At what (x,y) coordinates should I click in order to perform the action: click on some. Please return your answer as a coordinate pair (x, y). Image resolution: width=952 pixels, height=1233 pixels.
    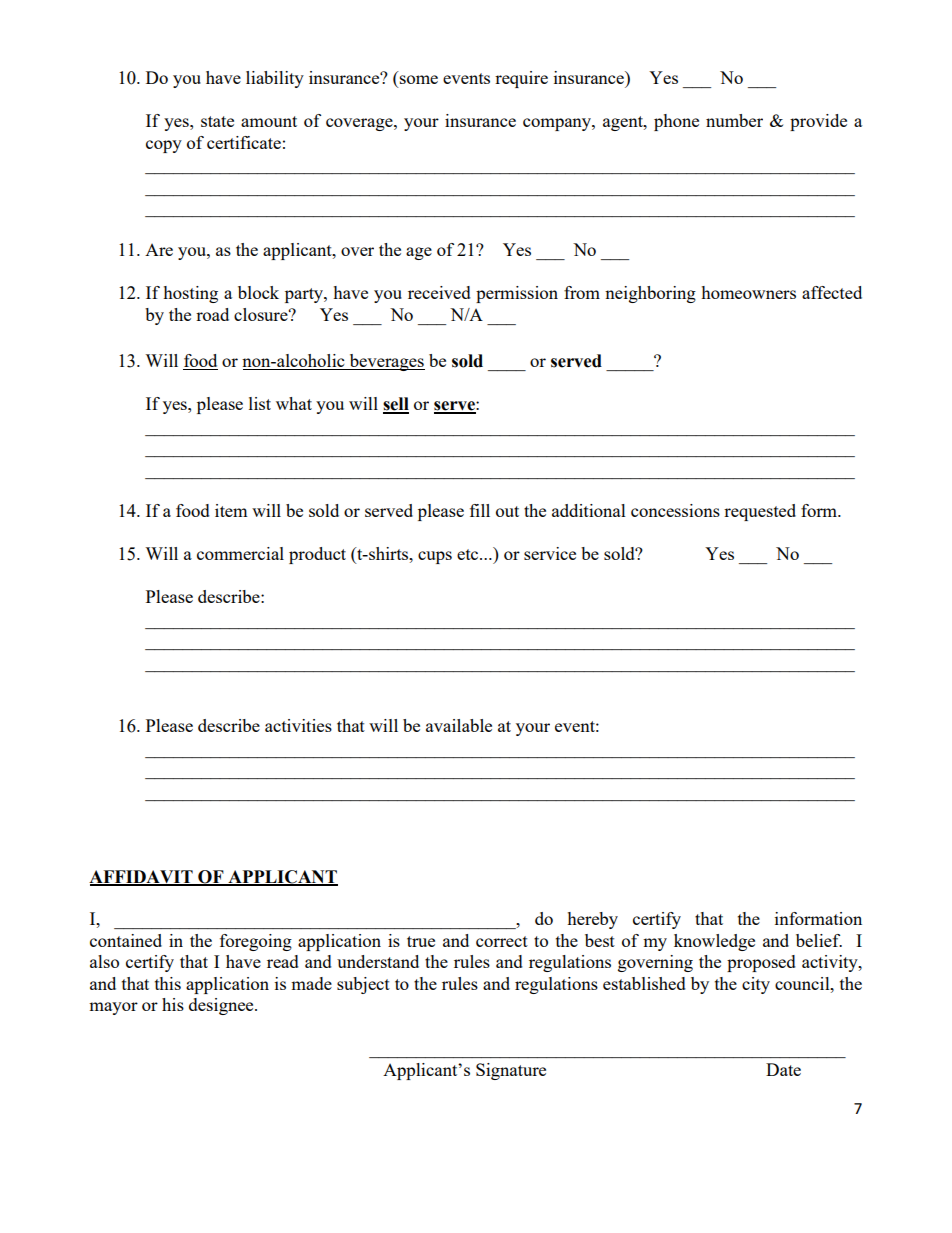
    Looking at the image, I should click on (419, 79).
